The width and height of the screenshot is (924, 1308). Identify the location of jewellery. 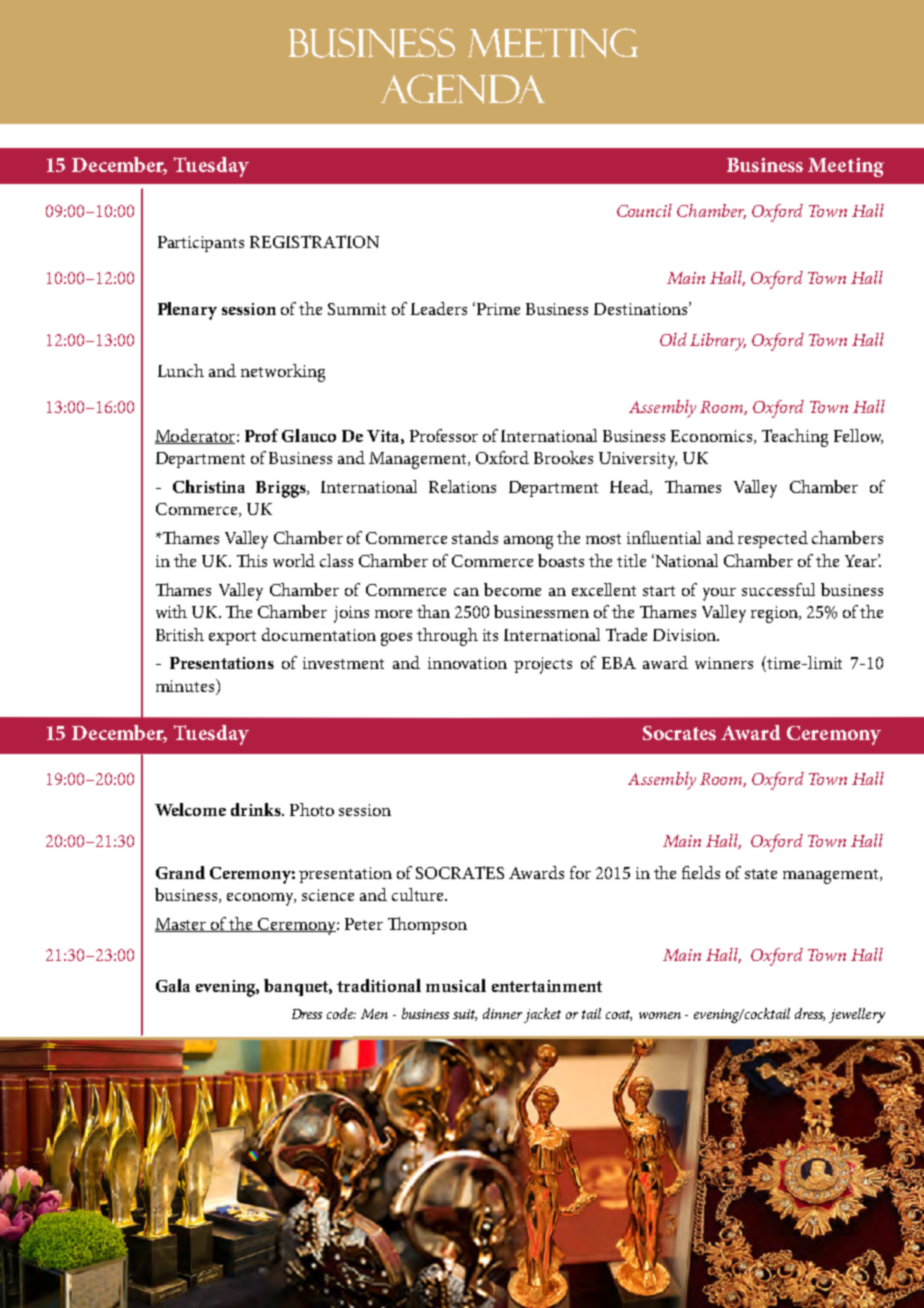
(857, 1015).
